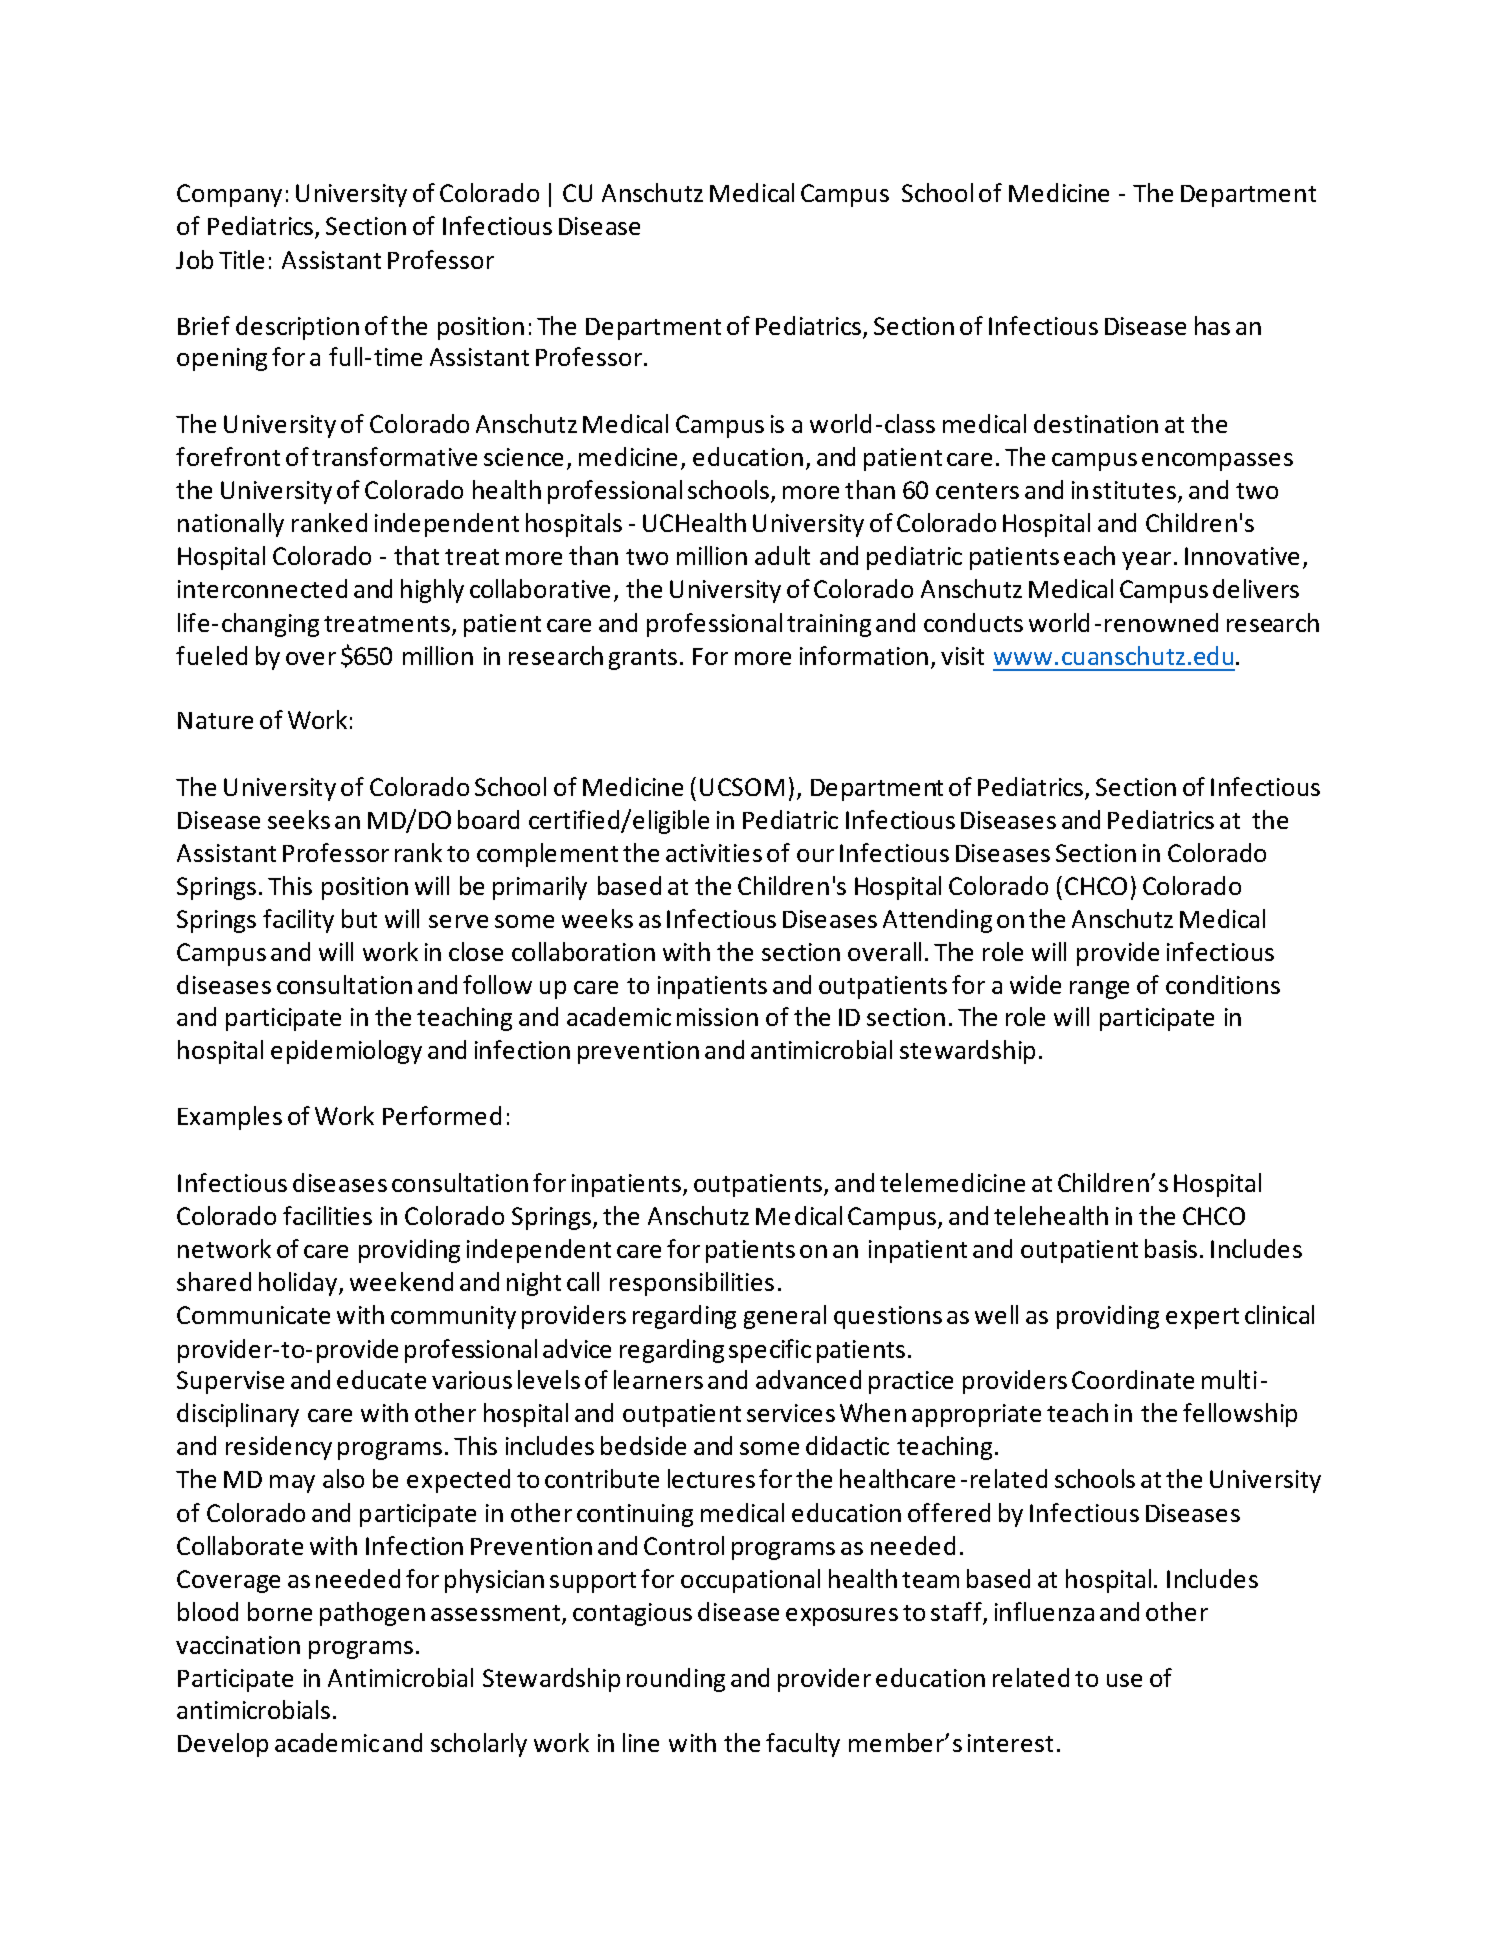 This page has height=1944, width=1502. Describe the element at coordinates (1171, 1248) in the page. I see `basis` at that location.
